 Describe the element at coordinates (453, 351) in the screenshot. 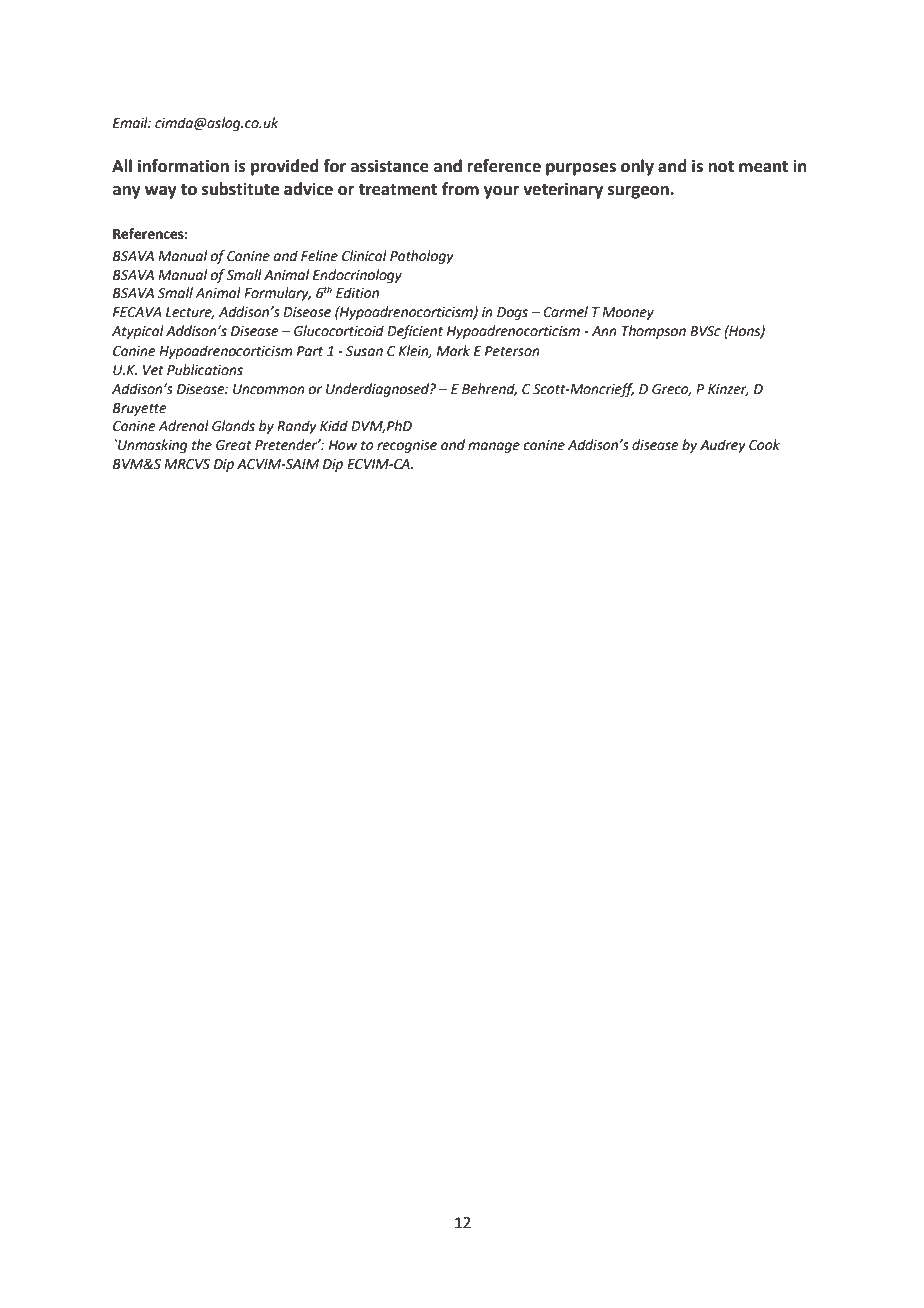

I see `Mark` at that location.
